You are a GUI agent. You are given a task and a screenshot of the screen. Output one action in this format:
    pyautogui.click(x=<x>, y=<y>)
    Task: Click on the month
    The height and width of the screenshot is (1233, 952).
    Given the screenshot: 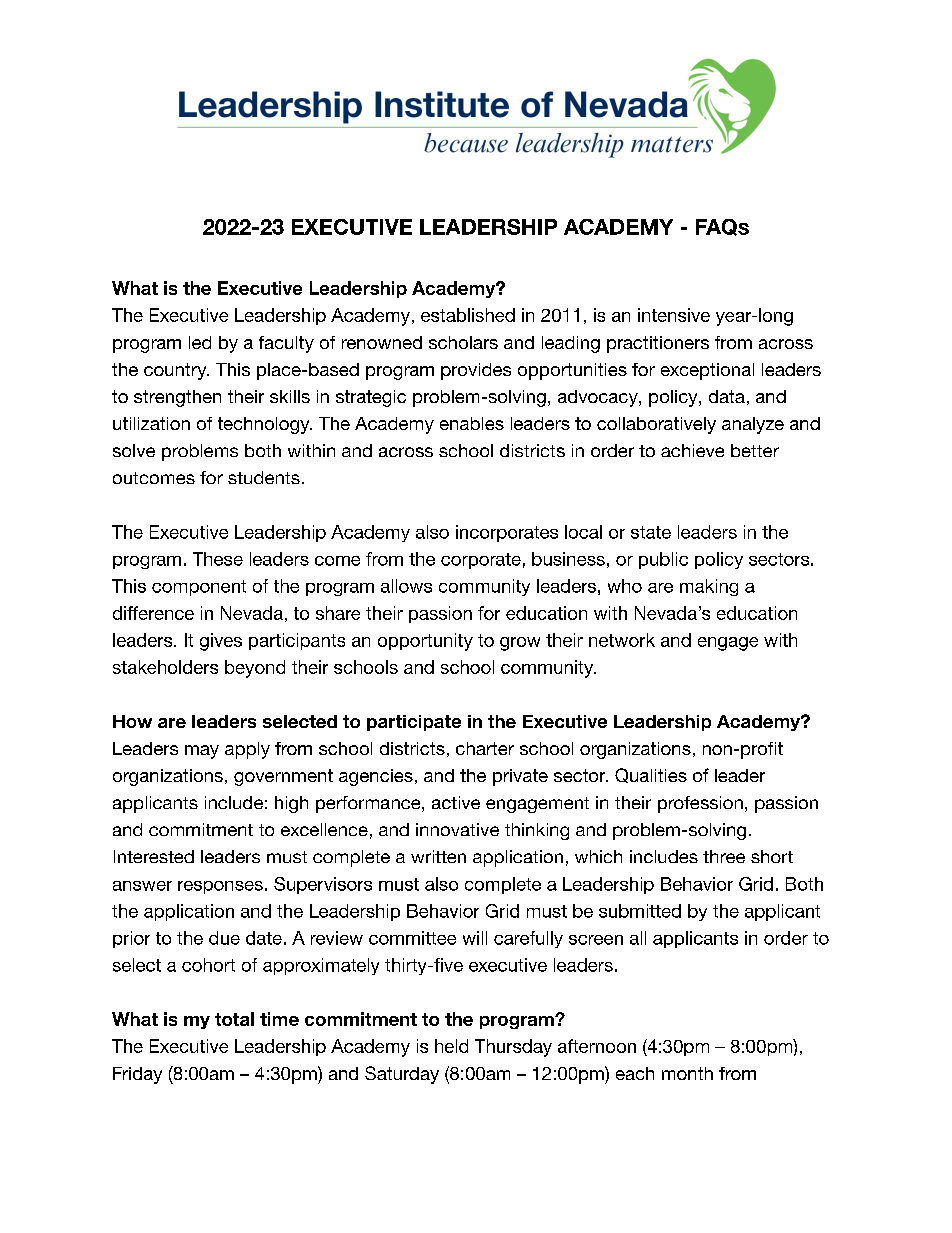 What is the action you would take?
    pyautogui.click(x=687, y=1073)
